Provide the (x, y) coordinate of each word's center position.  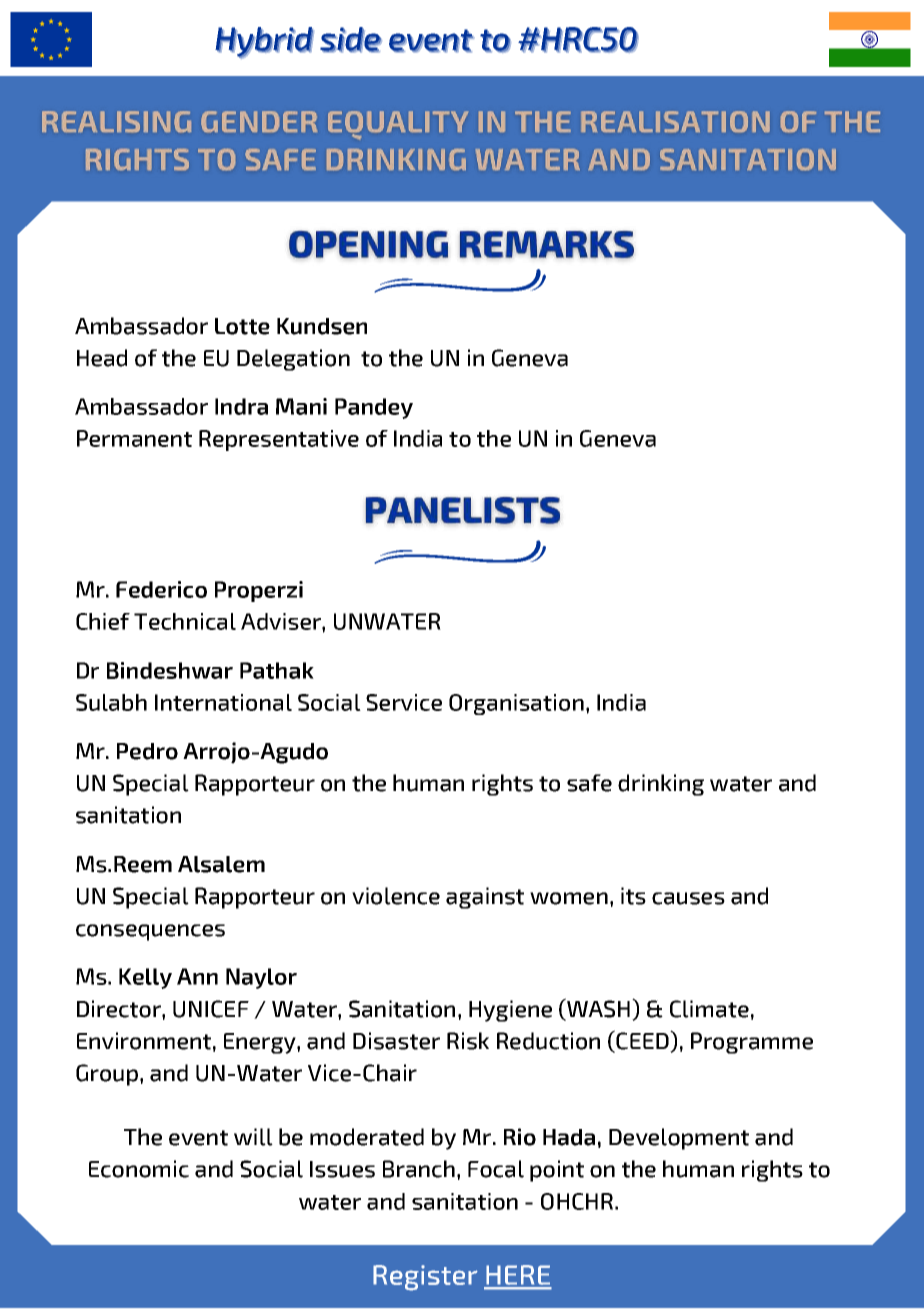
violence (396, 896)
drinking (661, 785)
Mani (301, 406)
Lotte (242, 326)
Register (425, 1278)
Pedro (147, 751)
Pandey (374, 408)
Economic (139, 1169)
